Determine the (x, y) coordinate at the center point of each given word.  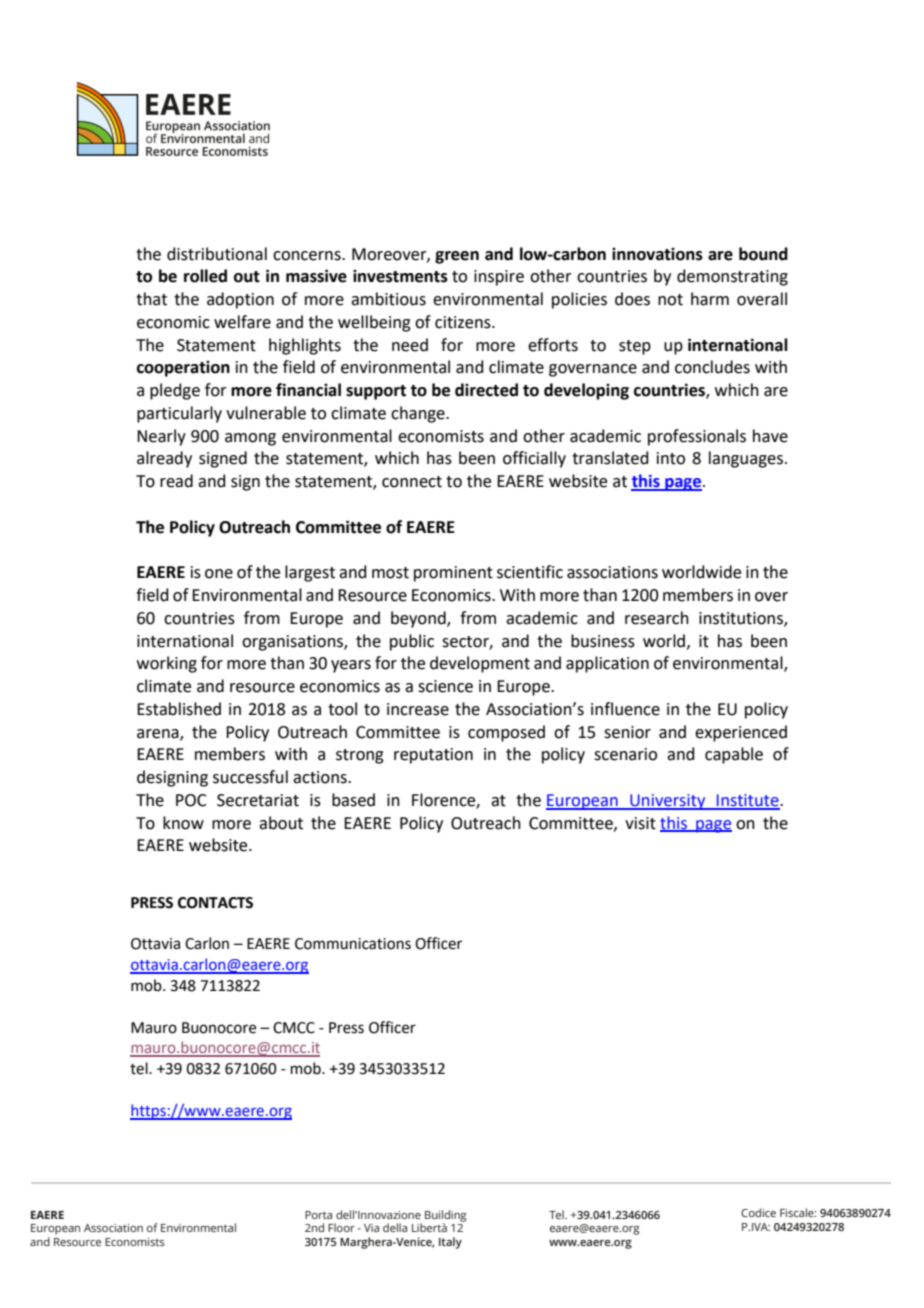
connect (412, 482)
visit (640, 823)
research (657, 618)
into (671, 458)
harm (710, 299)
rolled (205, 276)
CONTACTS (215, 903)
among (250, 439)
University (668, 802)
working (167, 664)
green (457, 257)
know (183, 823)
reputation (433, 756)
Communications (353, 944)
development (480, 664)
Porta (318, 1215)
